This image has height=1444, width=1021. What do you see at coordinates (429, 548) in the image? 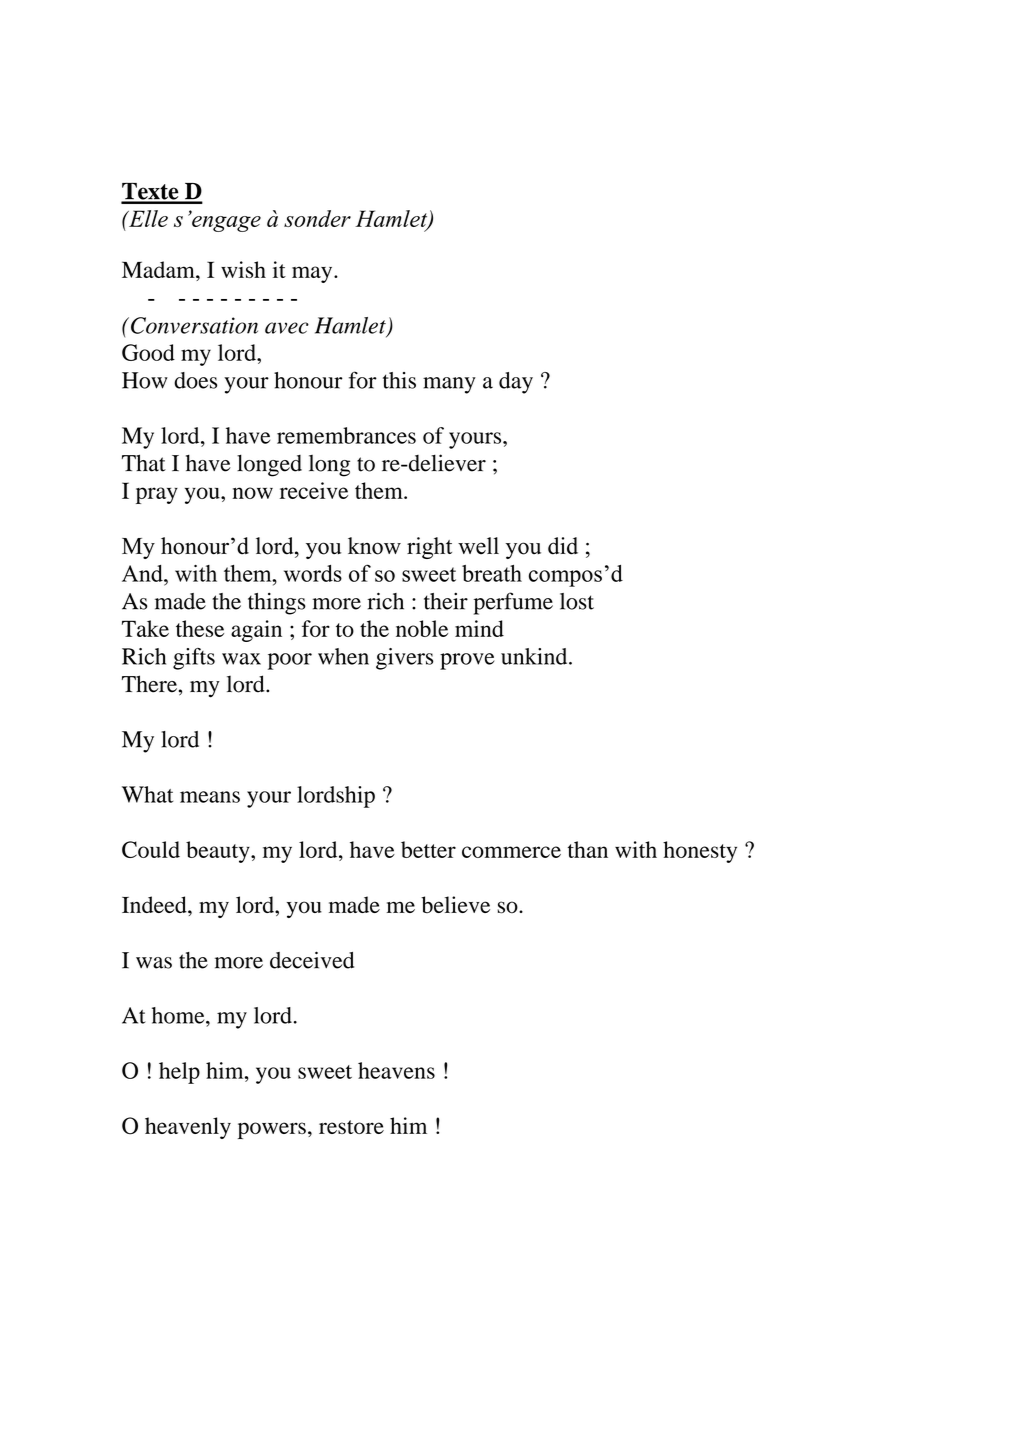
I see `right` at bounding box center [429, 548].
